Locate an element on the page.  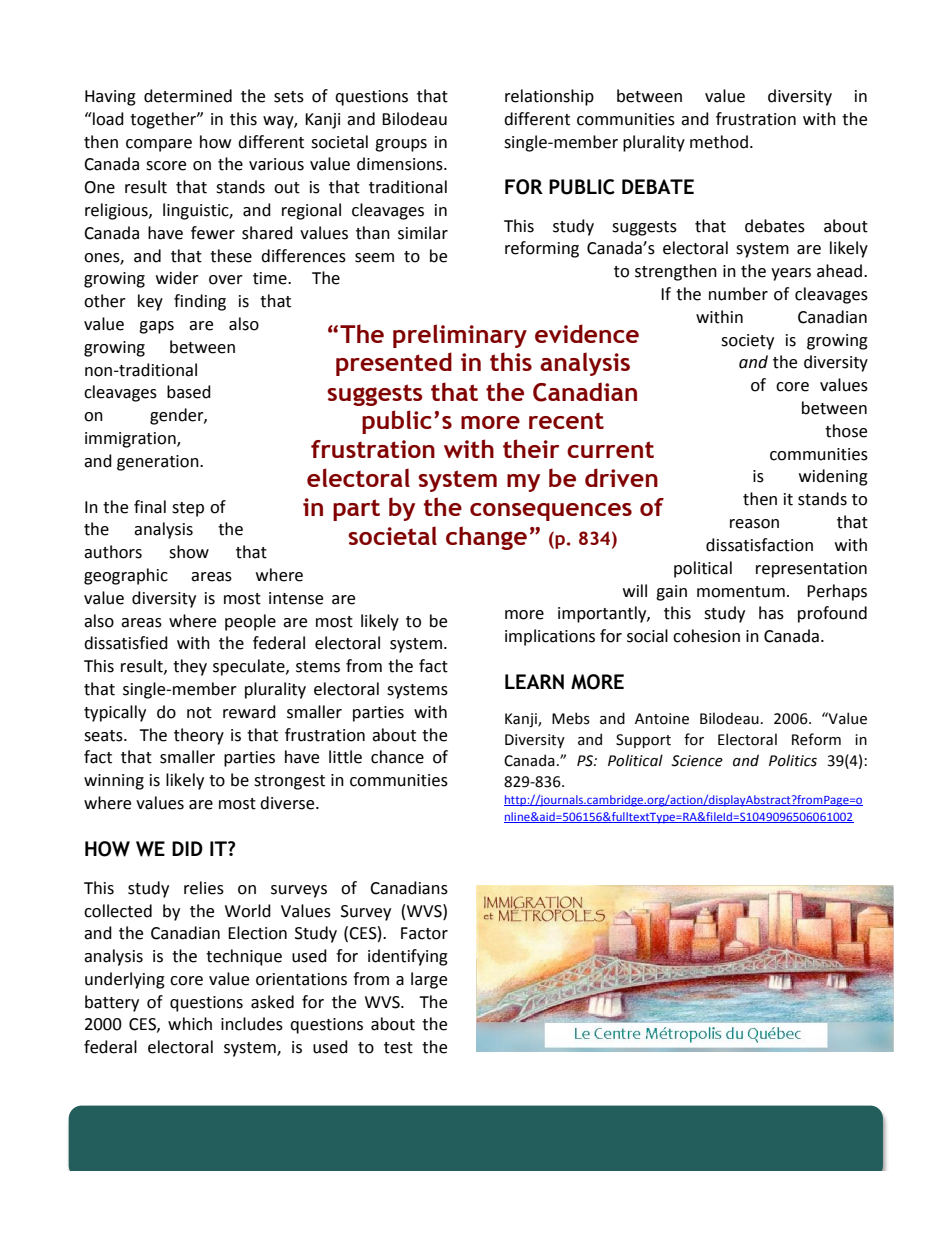
identifying is located at coordinates (408, 957).
